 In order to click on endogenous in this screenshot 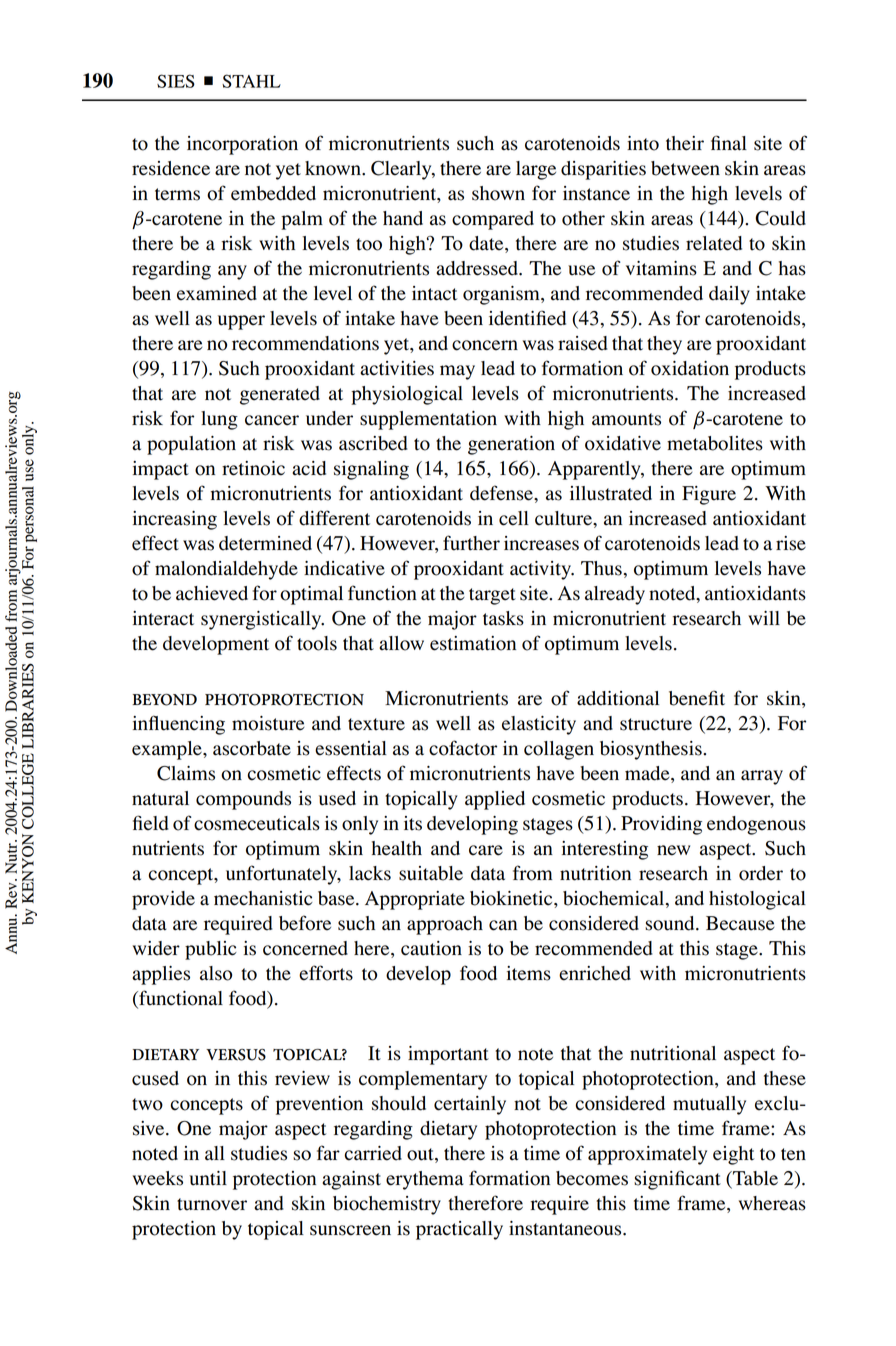, I will do `click(756, 825)`.
